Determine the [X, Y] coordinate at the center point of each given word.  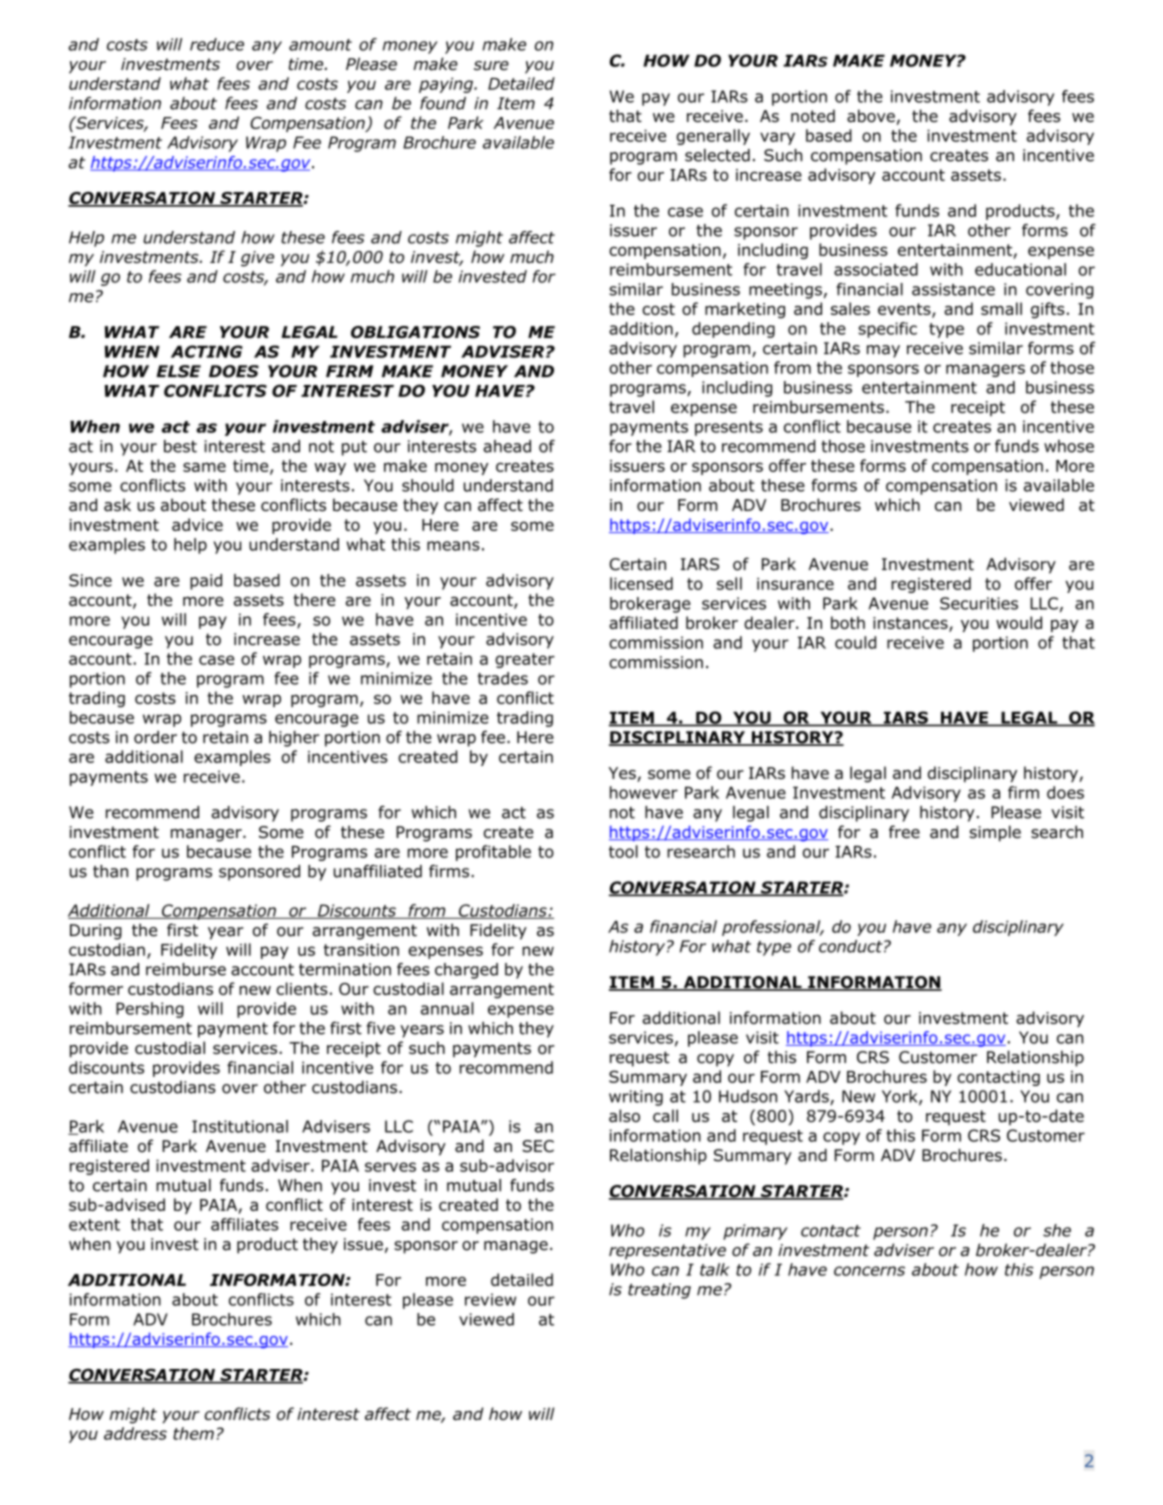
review [490, 1299]
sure [491, 66]
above [871, 116]
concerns [869, 1271]
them [193, 1433]
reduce [217, 44]
